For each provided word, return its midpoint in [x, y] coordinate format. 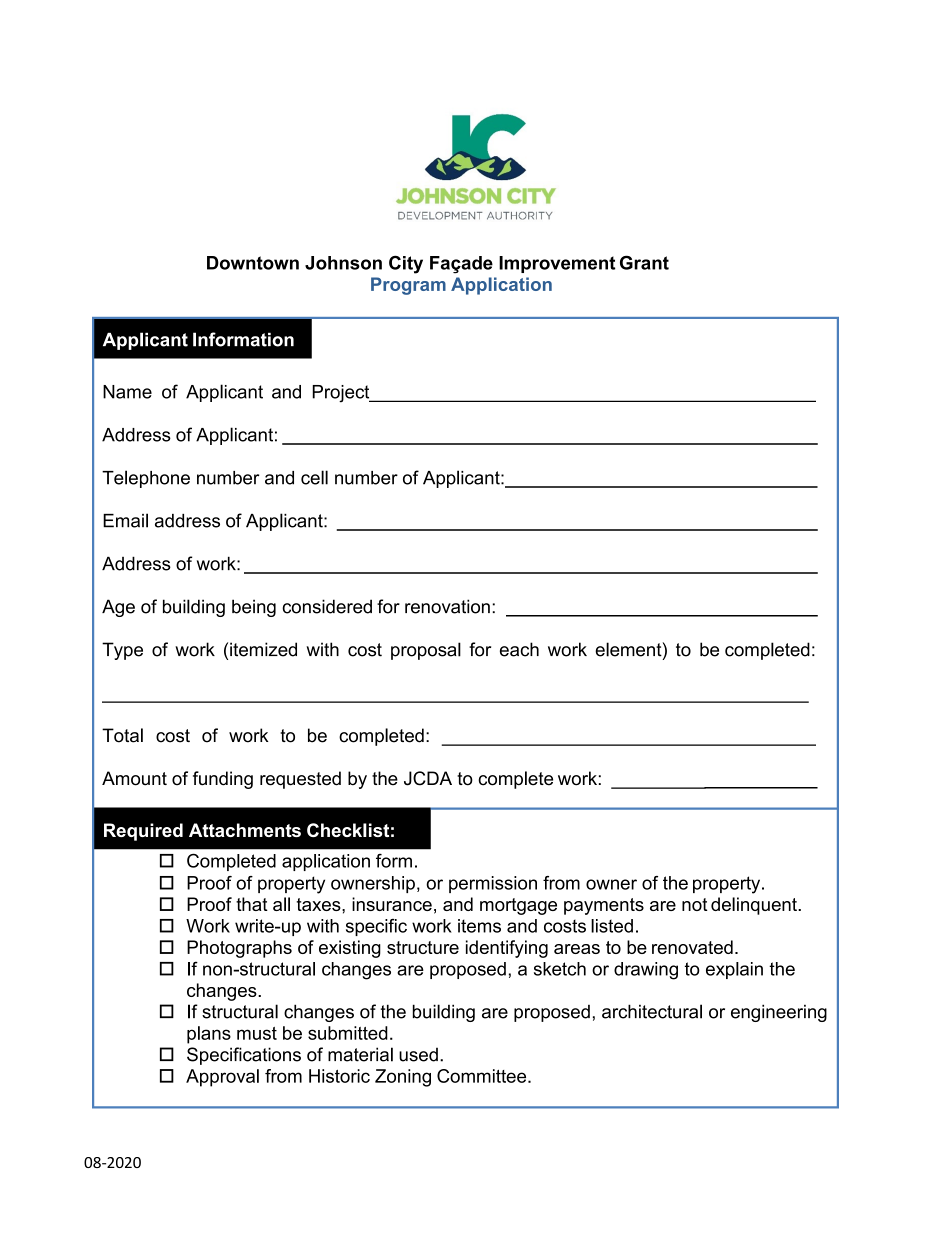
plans [209, 1035]
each [519, 649]
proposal [426, 651]
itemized [263, 649]
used [418, 1054]
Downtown [253, 263]
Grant [644, 262]
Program [408, 286]
